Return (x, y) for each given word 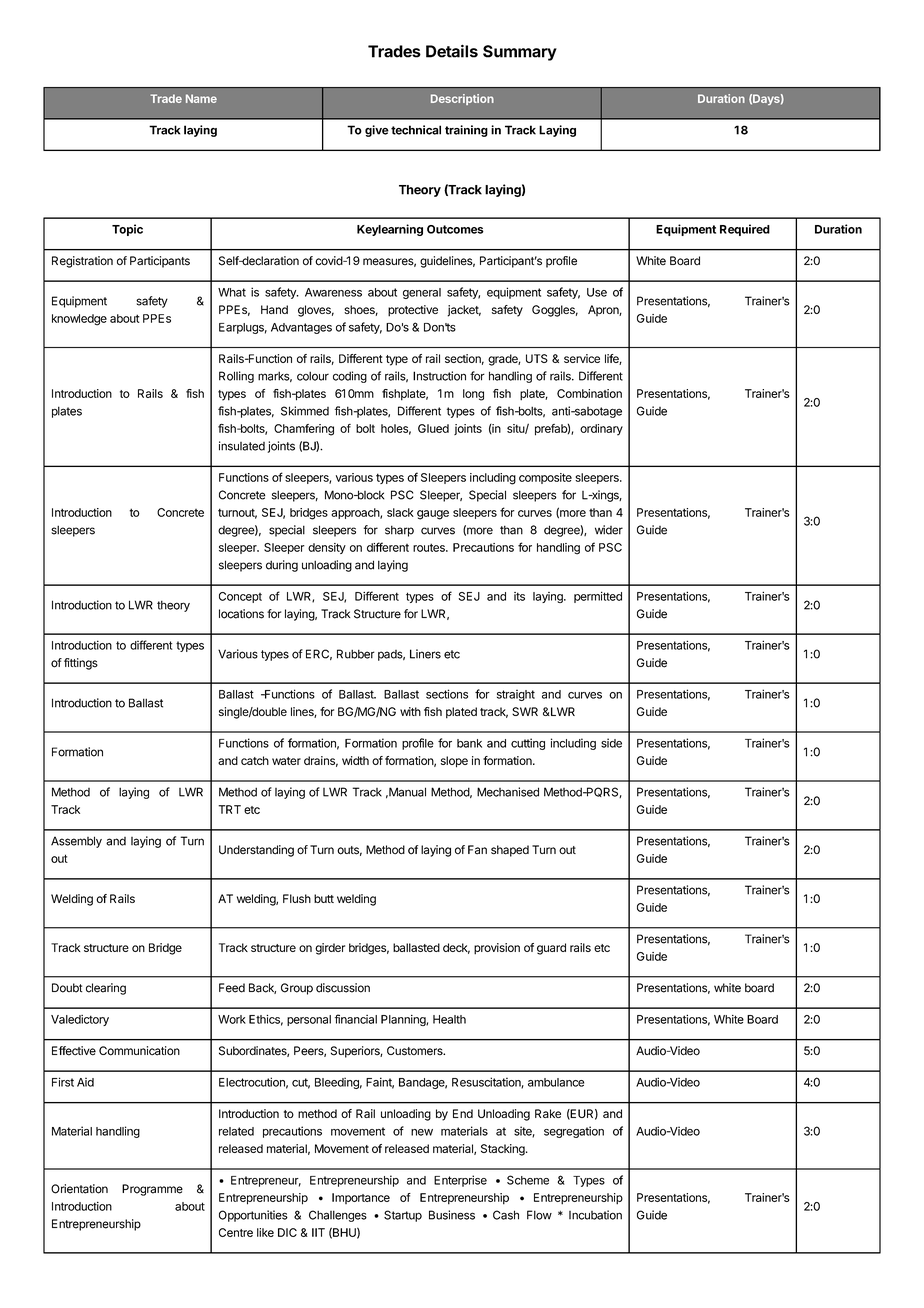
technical (416, 130)
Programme (152, 1190)
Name (201, 98)
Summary (520, 53)
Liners (425, 654)
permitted (598, 597)
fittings (81, 664)
